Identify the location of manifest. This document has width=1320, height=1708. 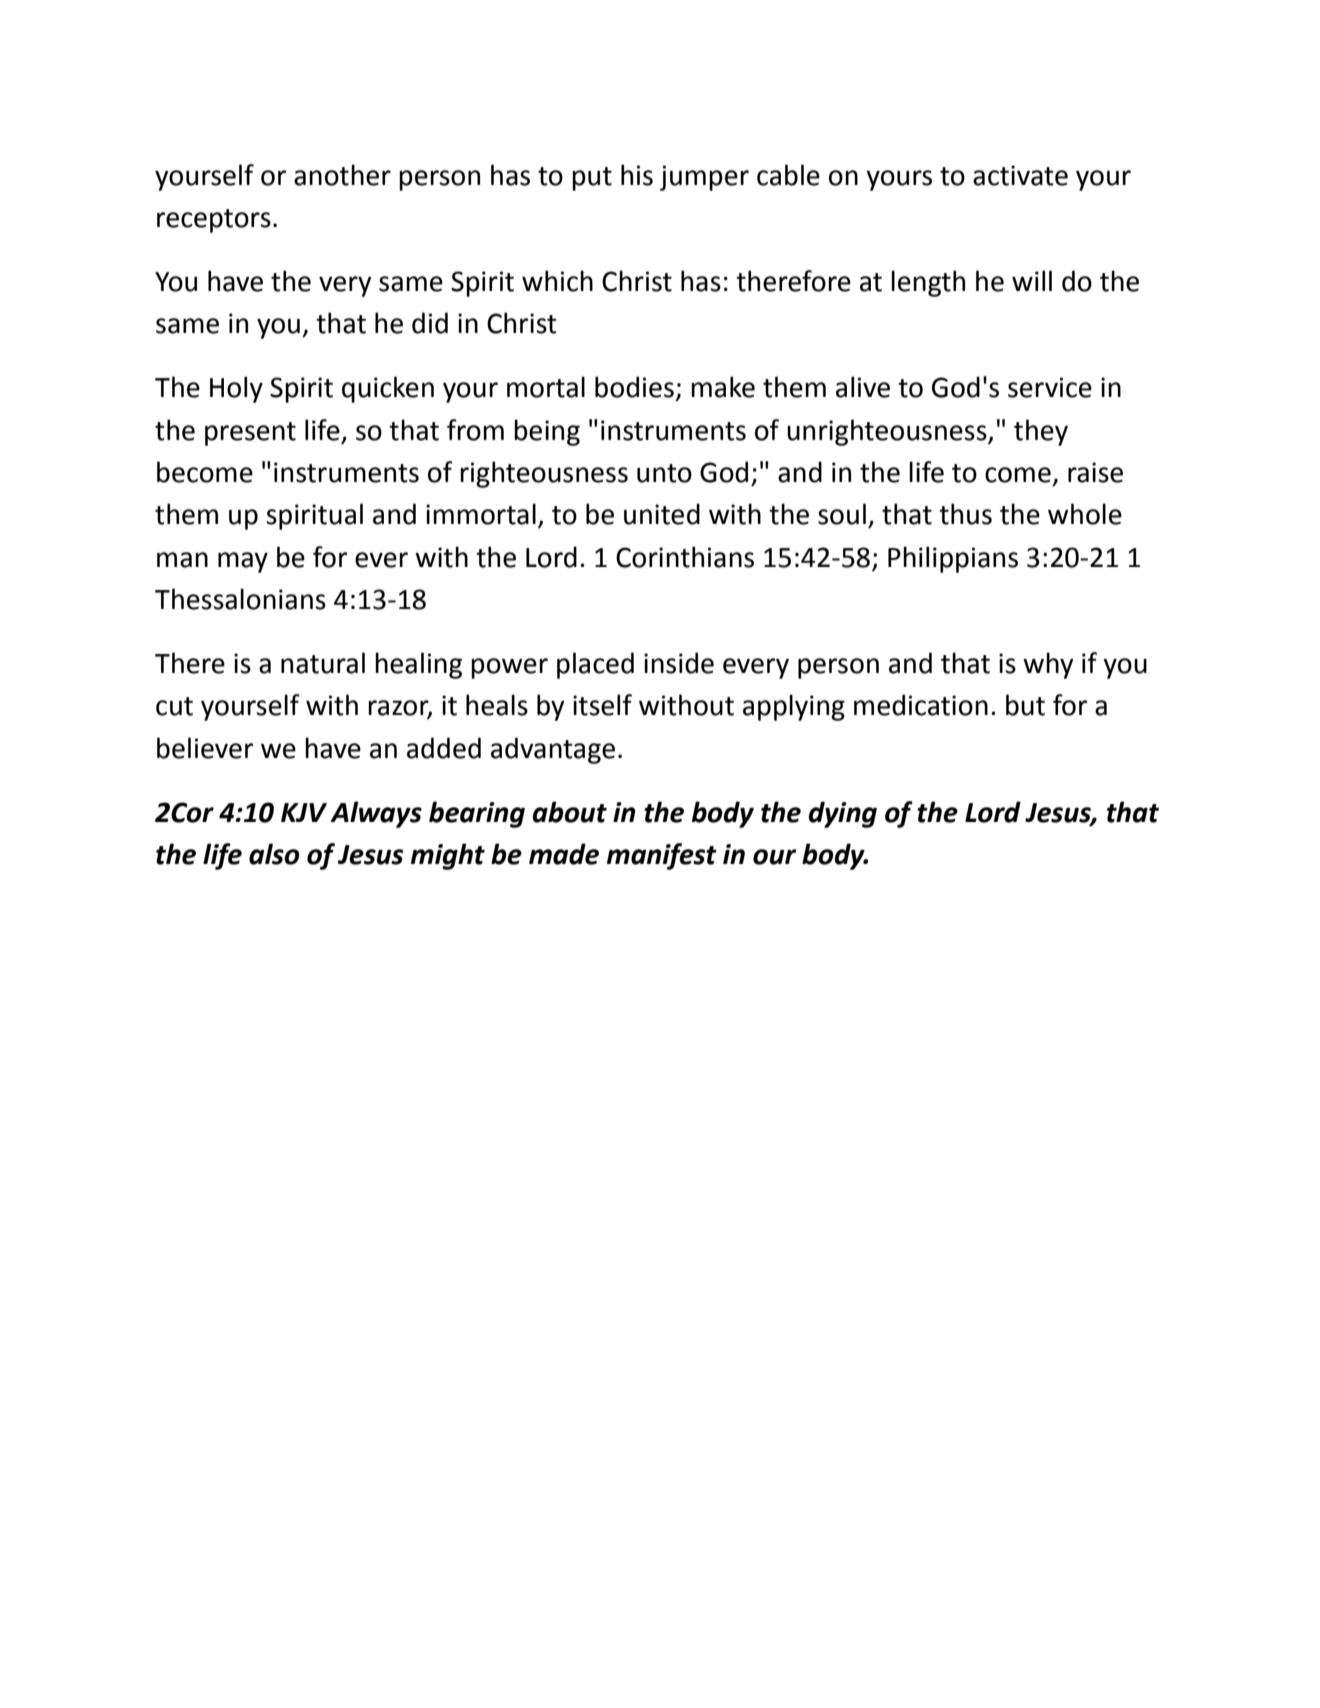
(662, 856).
